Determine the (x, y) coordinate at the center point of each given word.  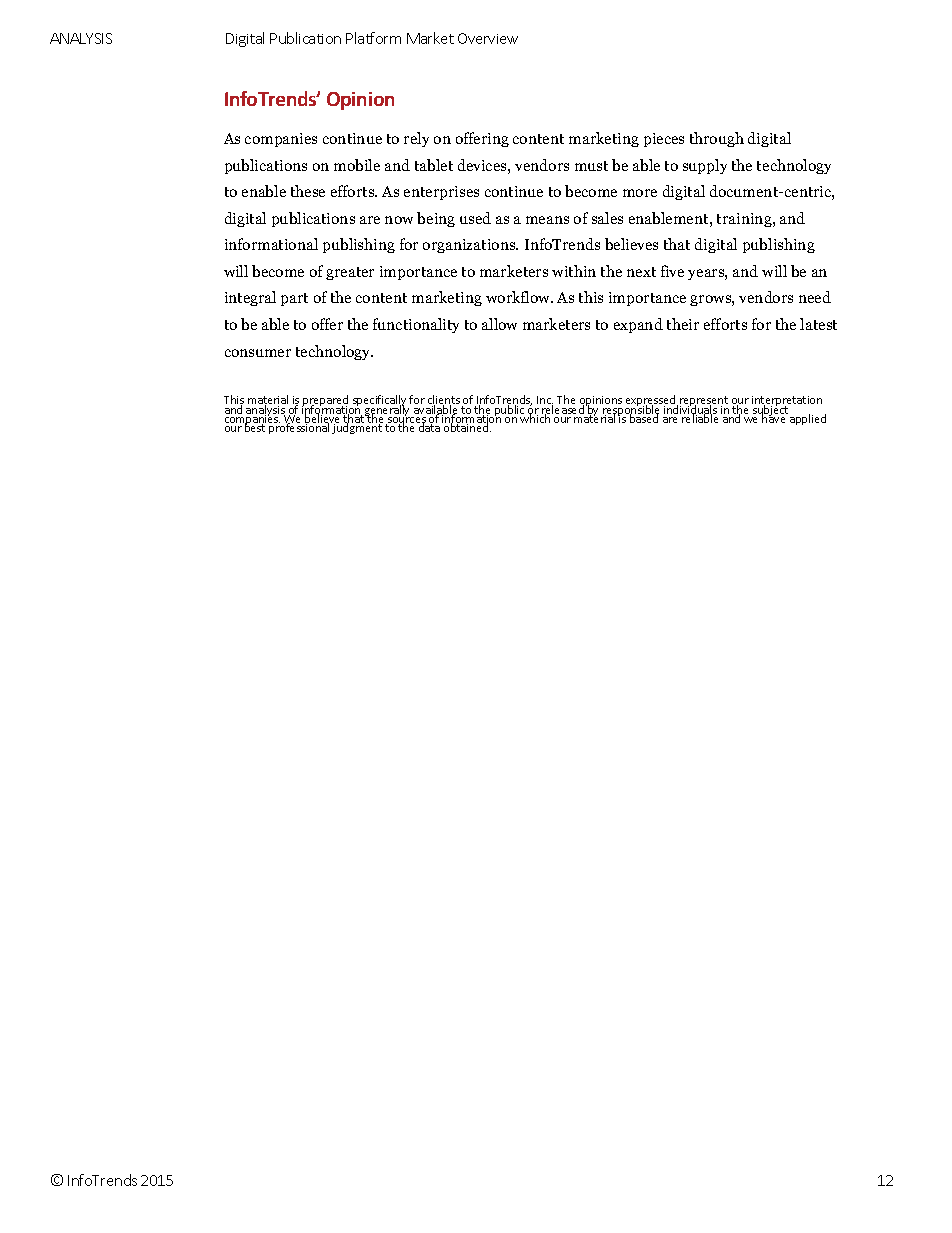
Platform (373, 38)
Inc (545, 401)
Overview (488, 38)
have (774, 418)
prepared (326, 402)
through (717, 139)
